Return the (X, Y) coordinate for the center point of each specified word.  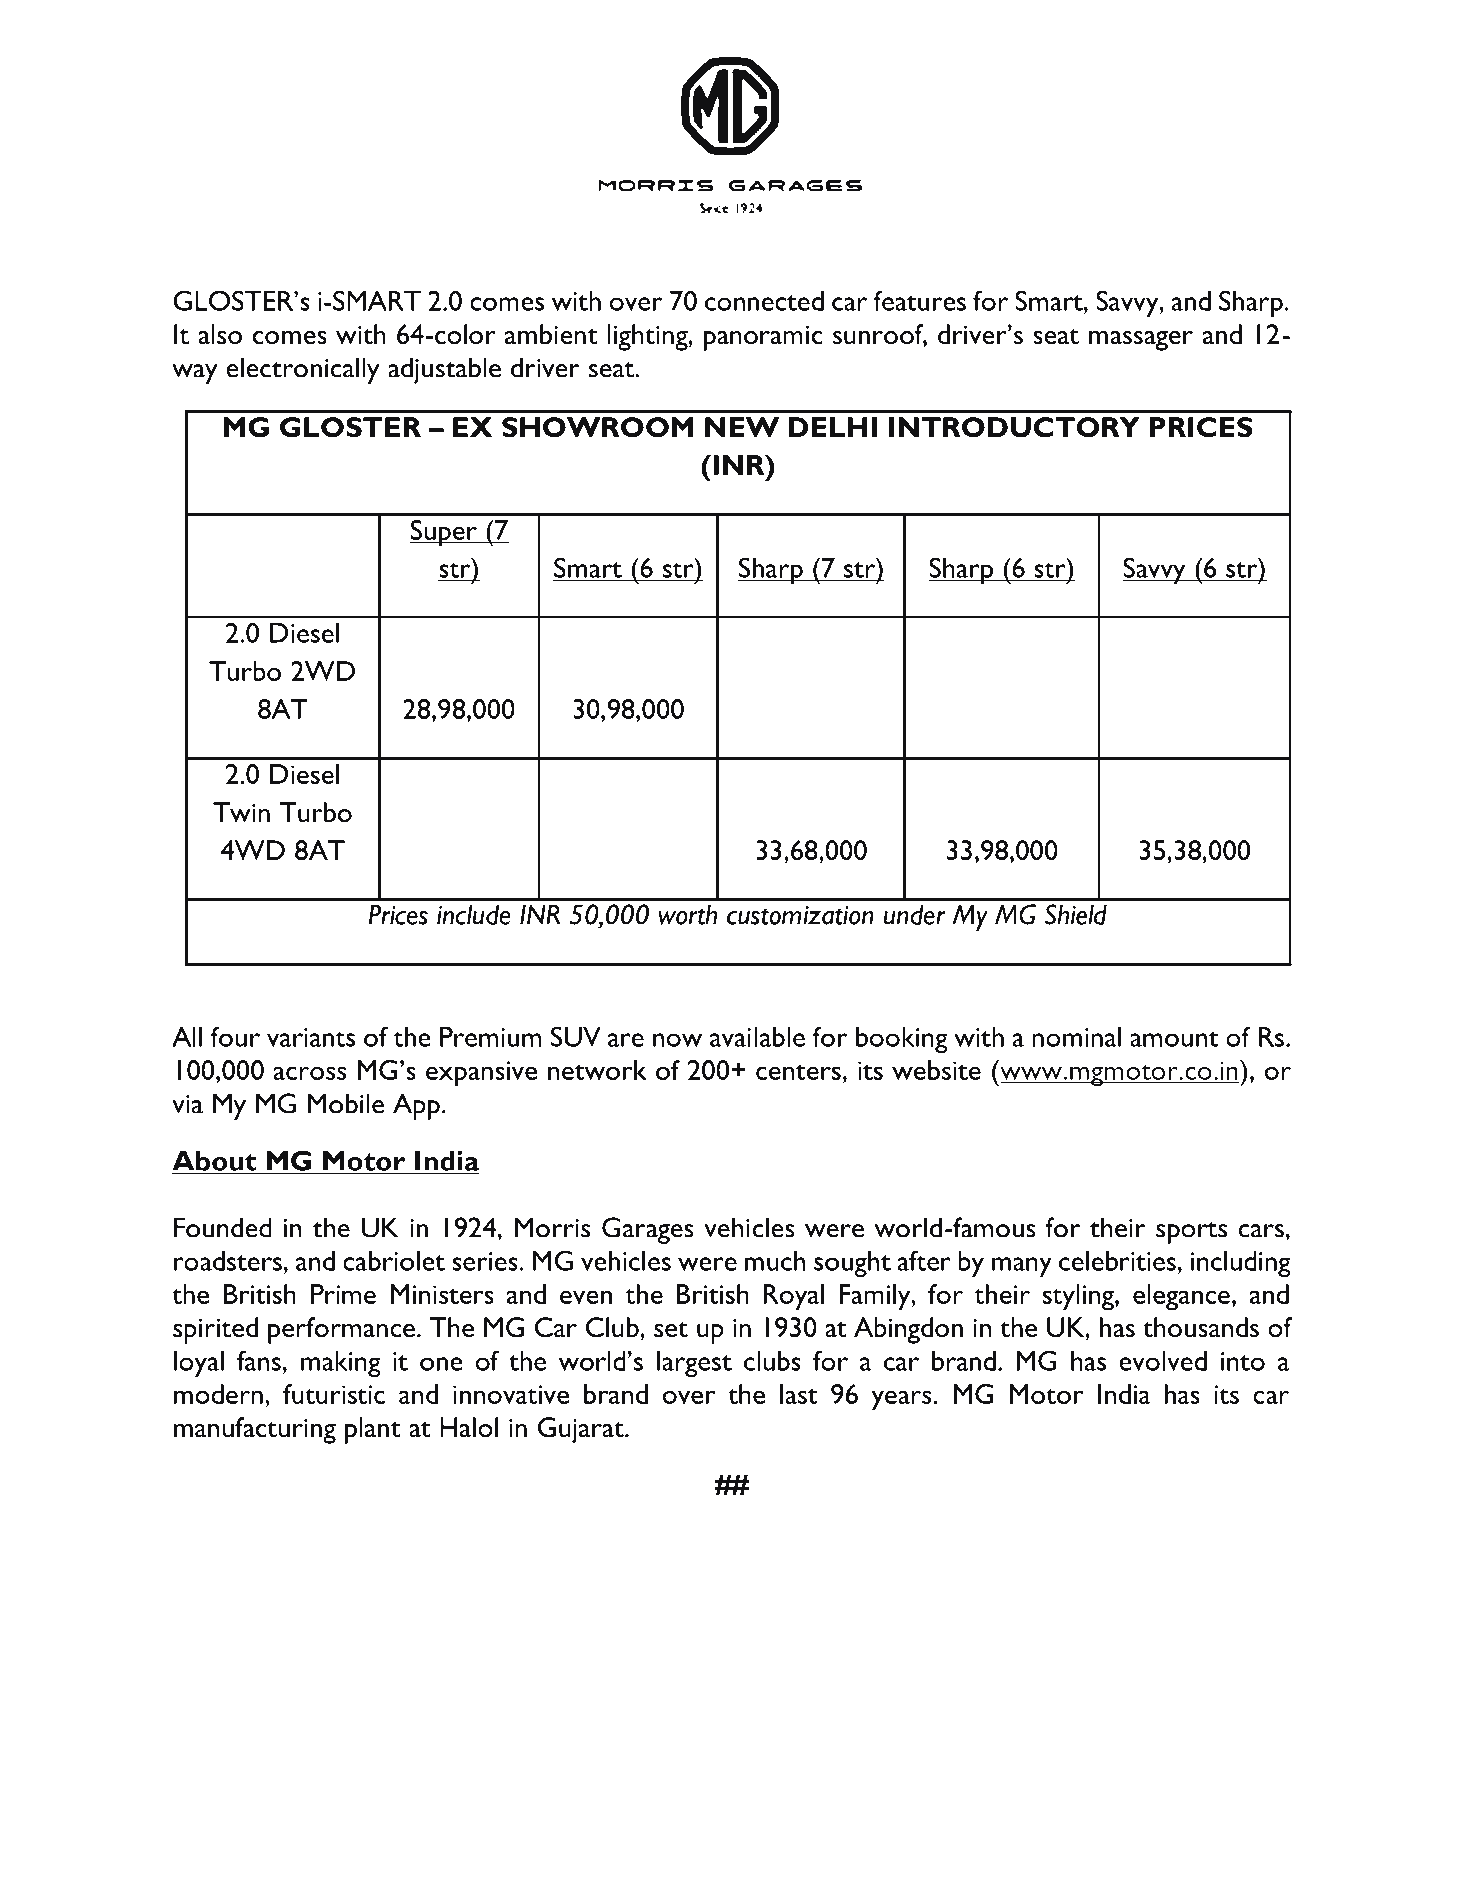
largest (694, 1364)
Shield (1076, 914)
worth (687, 914)
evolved (1163, 1361)
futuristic (334, 1394)
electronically (303, 370)
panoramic (763, 338)
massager (1141, 341)
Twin (241, 812)
